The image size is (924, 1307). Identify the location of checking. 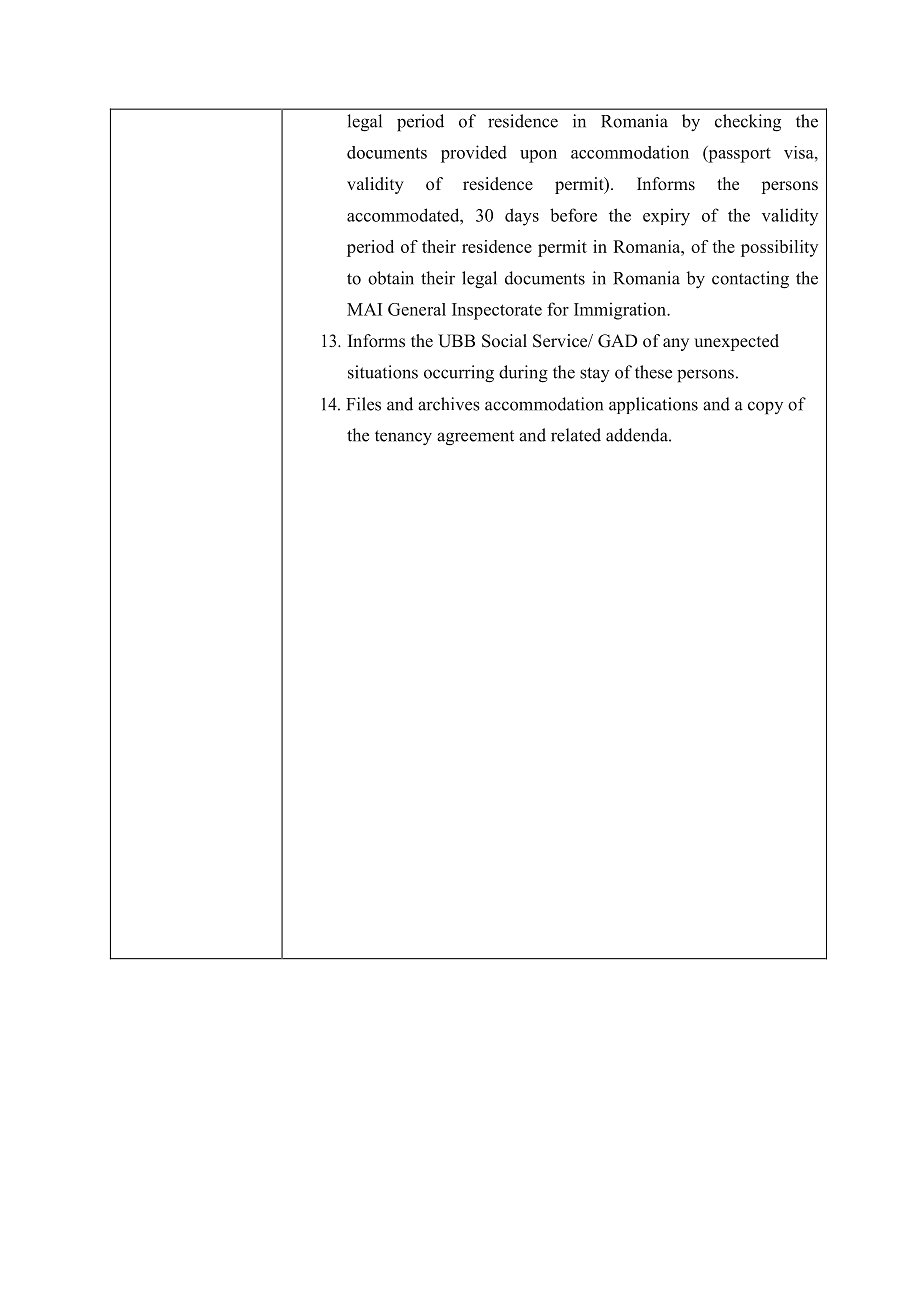
(748, 123).
